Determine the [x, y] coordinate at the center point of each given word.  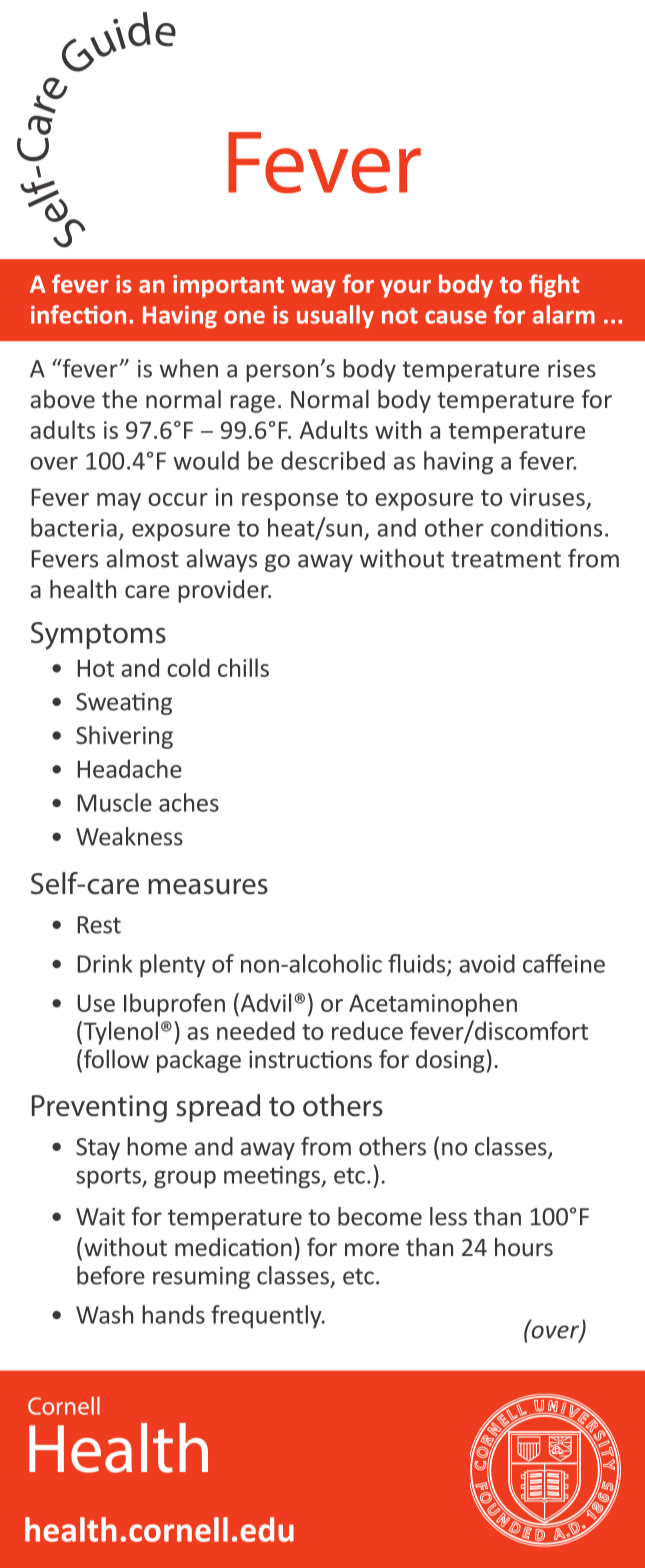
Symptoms [98, 636]
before [111, 1275]
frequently [267, 1317]
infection [78, 314]
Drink [104, 963]
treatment [506, 559]
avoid [487, 963]
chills [243, 667]
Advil [264, 1002]
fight [554, 286]
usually [335, 316]
